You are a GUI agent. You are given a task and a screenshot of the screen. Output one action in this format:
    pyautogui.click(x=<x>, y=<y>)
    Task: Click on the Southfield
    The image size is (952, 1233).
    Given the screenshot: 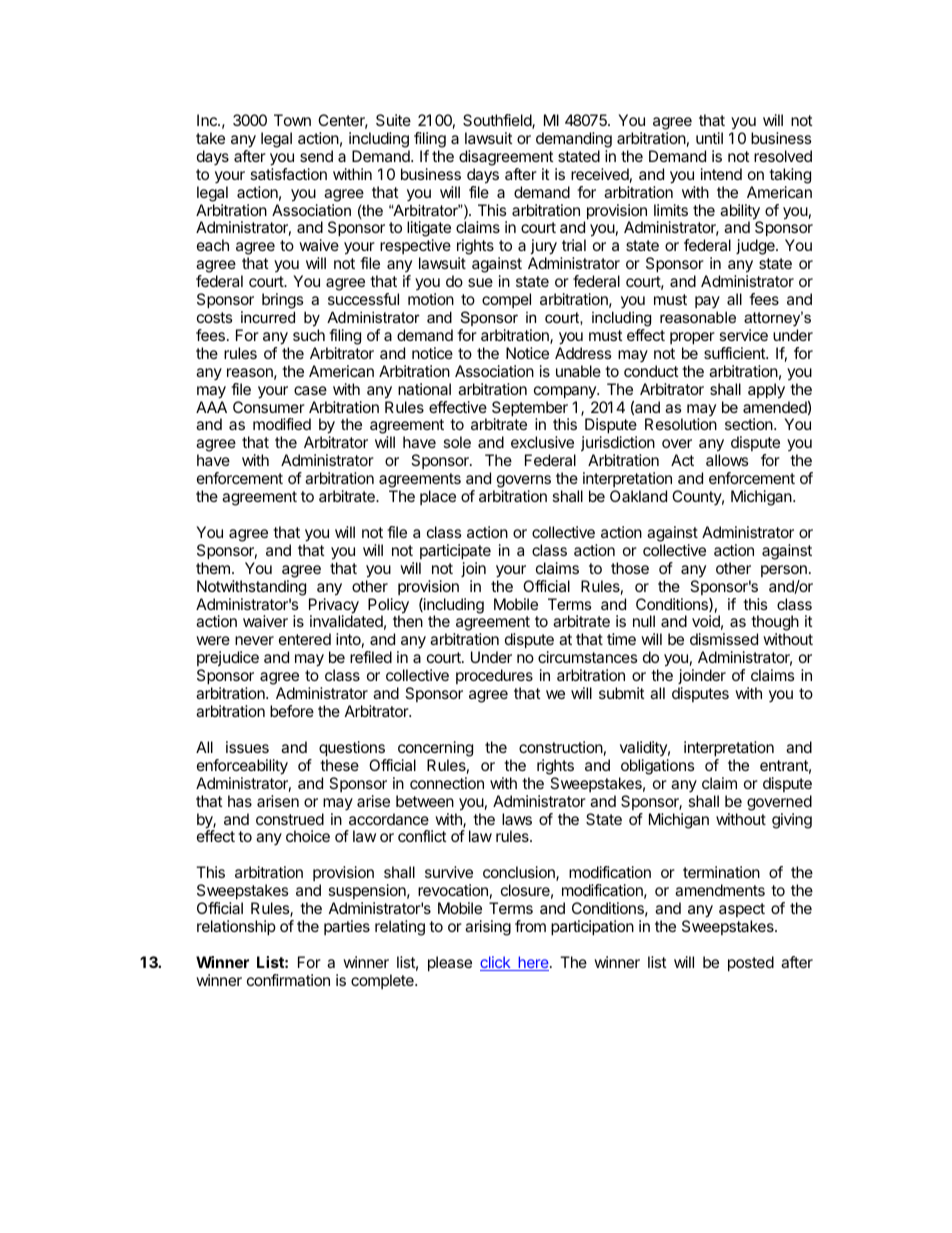 What is the action you would take?
    pyautogui.click(x=498, y=121)
